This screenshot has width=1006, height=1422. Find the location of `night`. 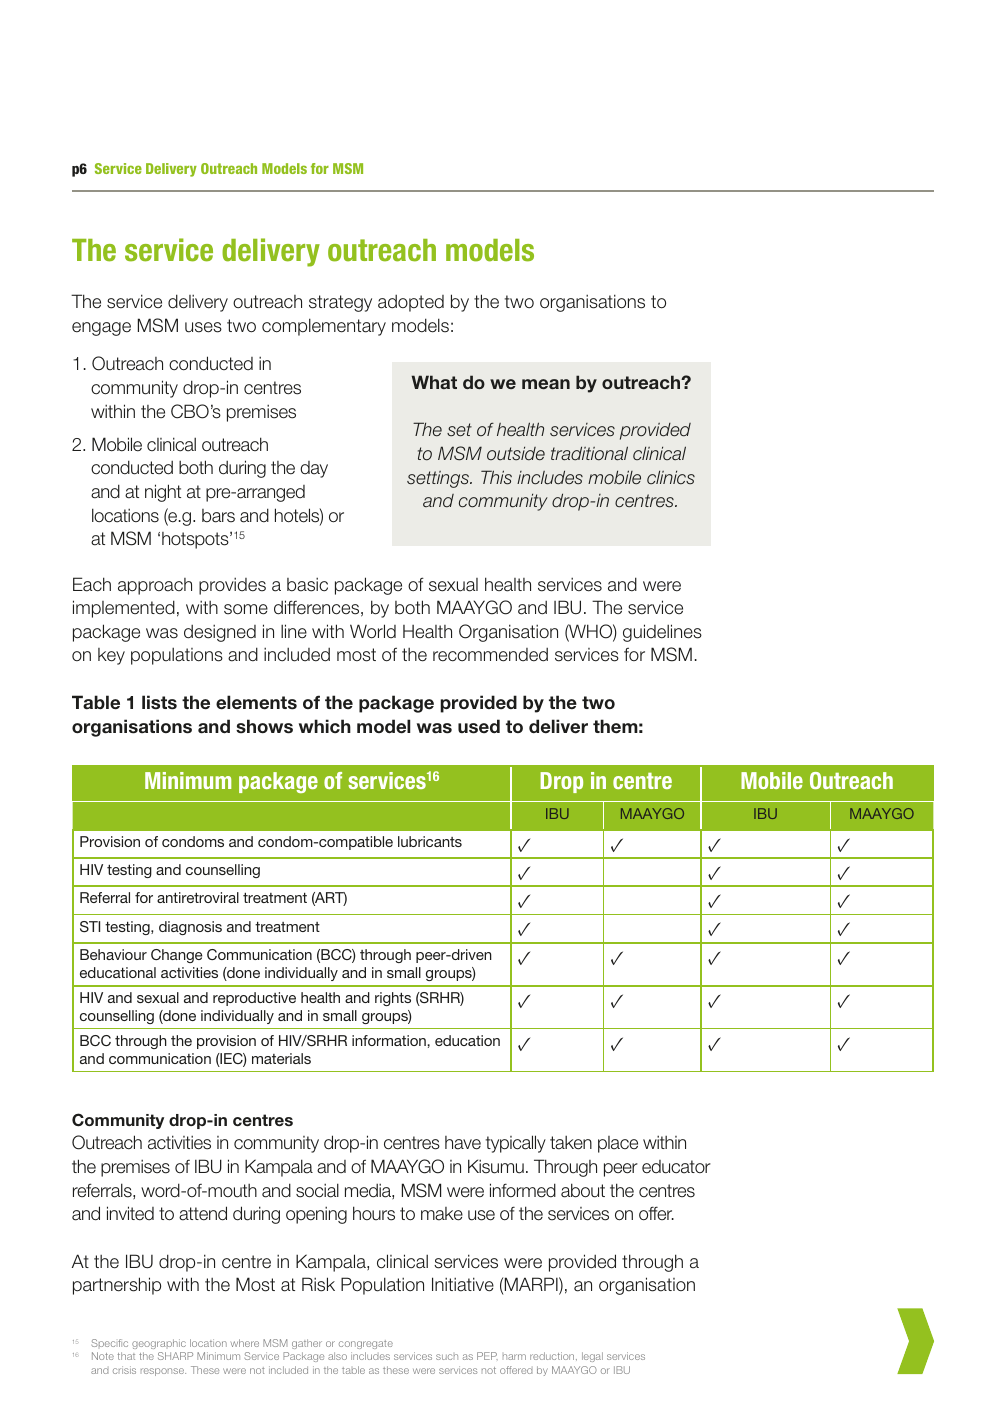

night is located at coordinates (163, 493).
